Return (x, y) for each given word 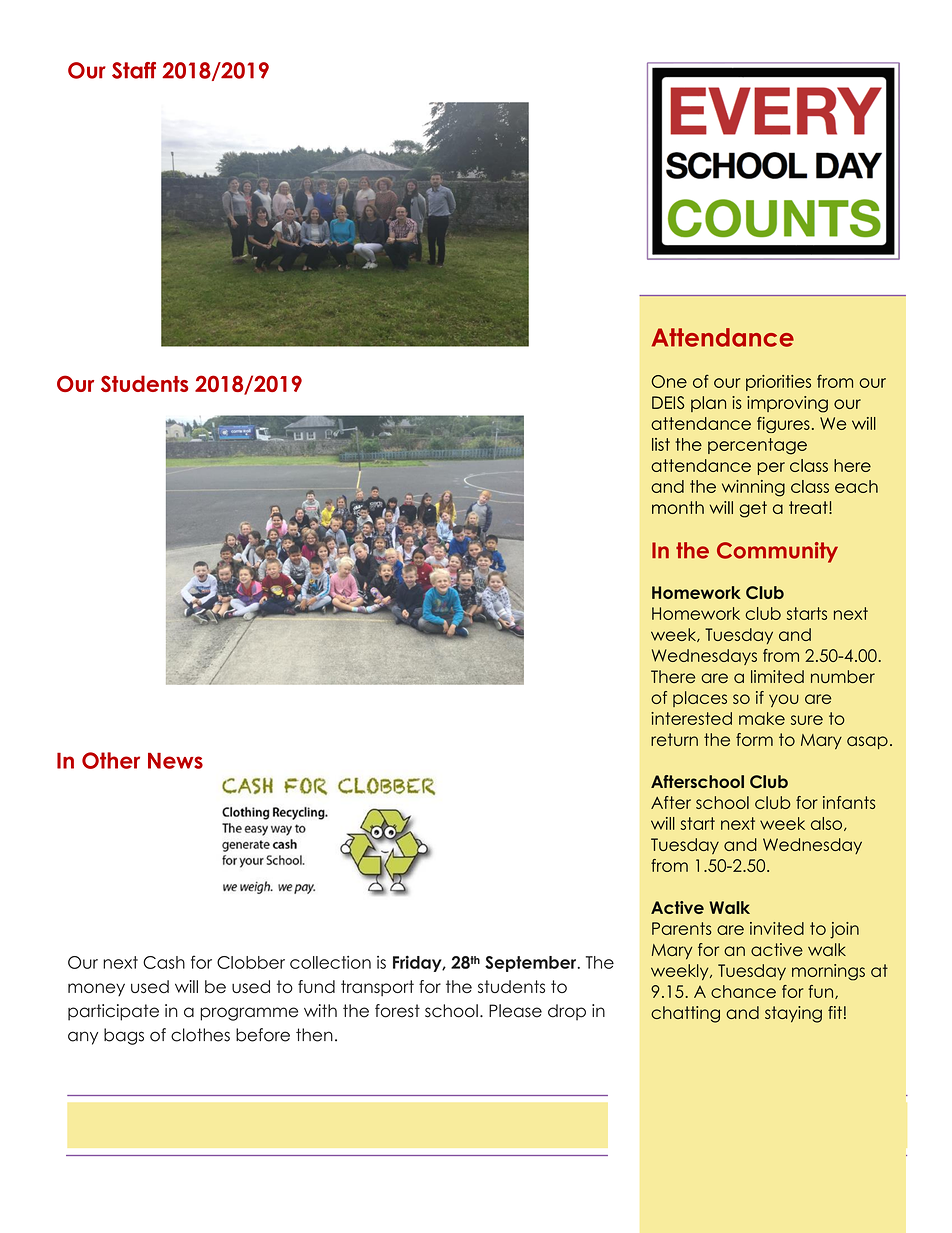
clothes (200, 1035)
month (678, 507)
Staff (134, 70)
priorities (778, 383)
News (175, 761)
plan (708, 404)
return (674, 739)
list (661, 444)
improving (787, 404)
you (784, 700)
